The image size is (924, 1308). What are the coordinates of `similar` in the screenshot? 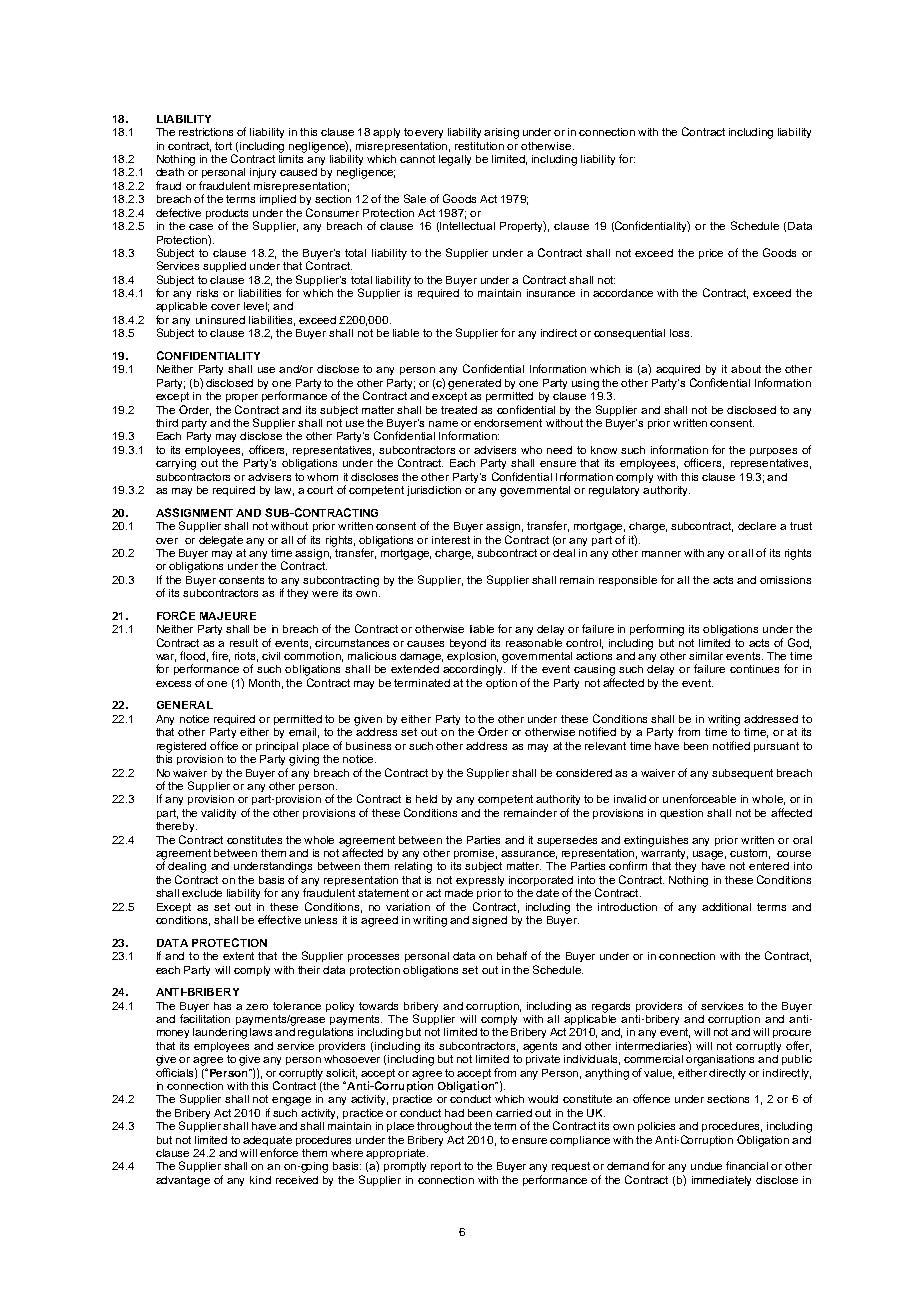 It's located at (706, 656).
